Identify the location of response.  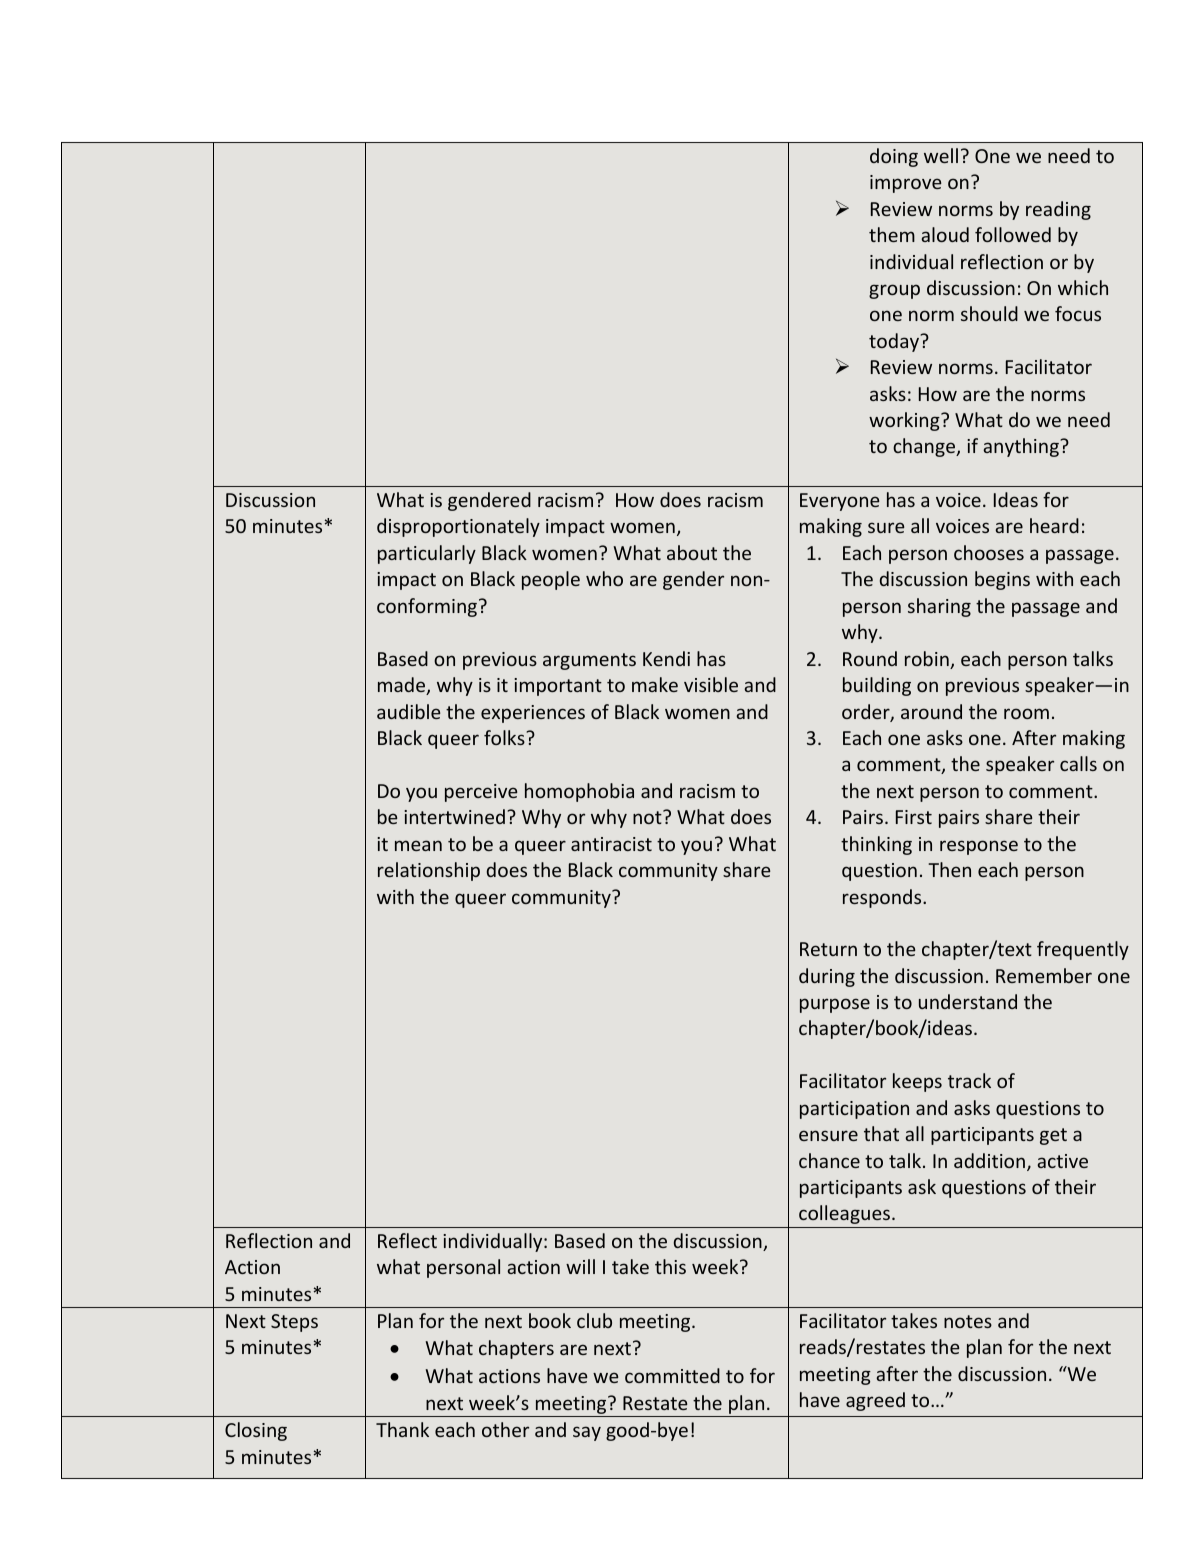
(979, 847).
